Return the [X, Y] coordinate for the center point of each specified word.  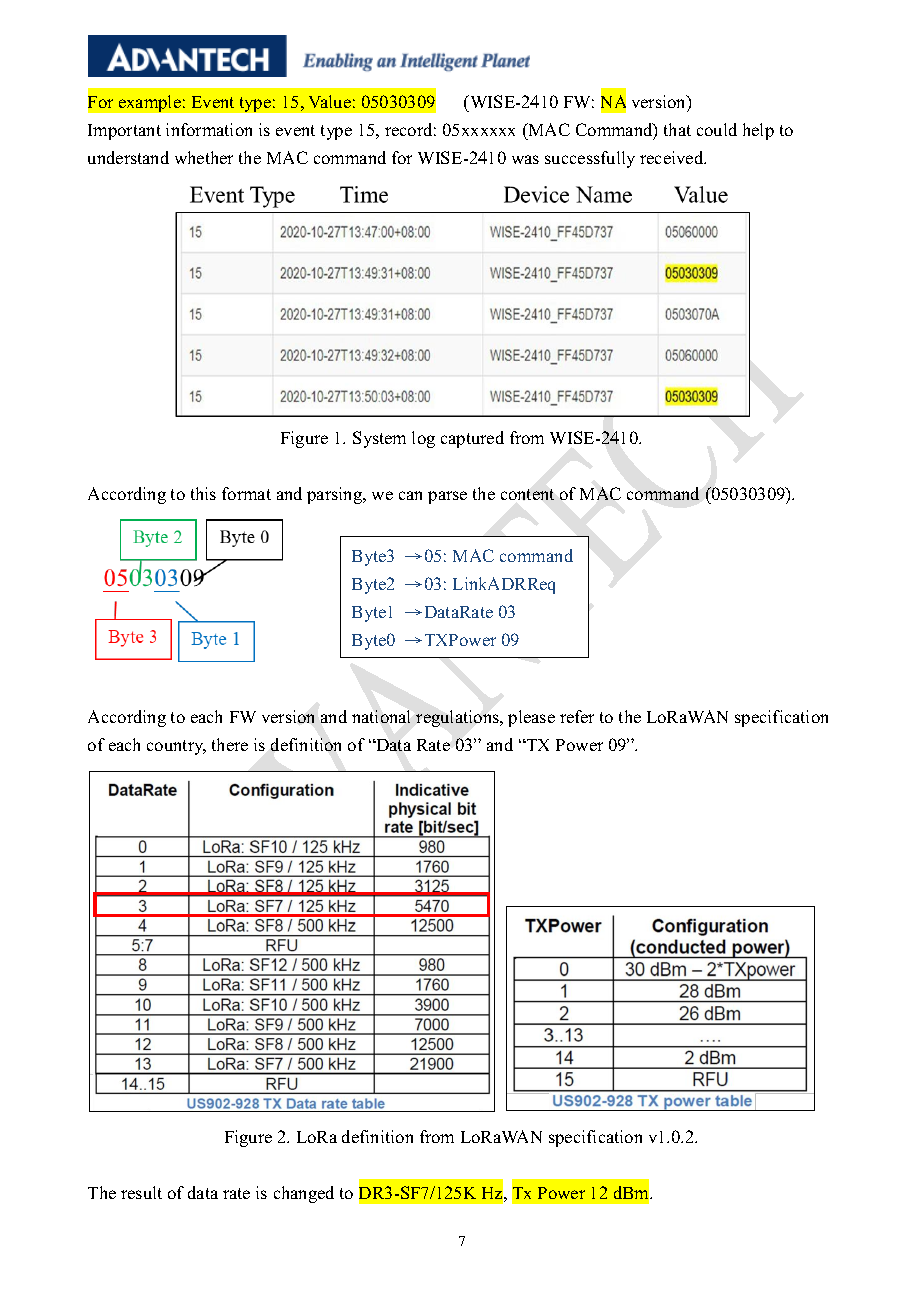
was [525, 159]
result [141, 1192]
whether [204, 157]
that [677, 129]
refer [577, 716]
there [230, 744]
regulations [458, 718]
